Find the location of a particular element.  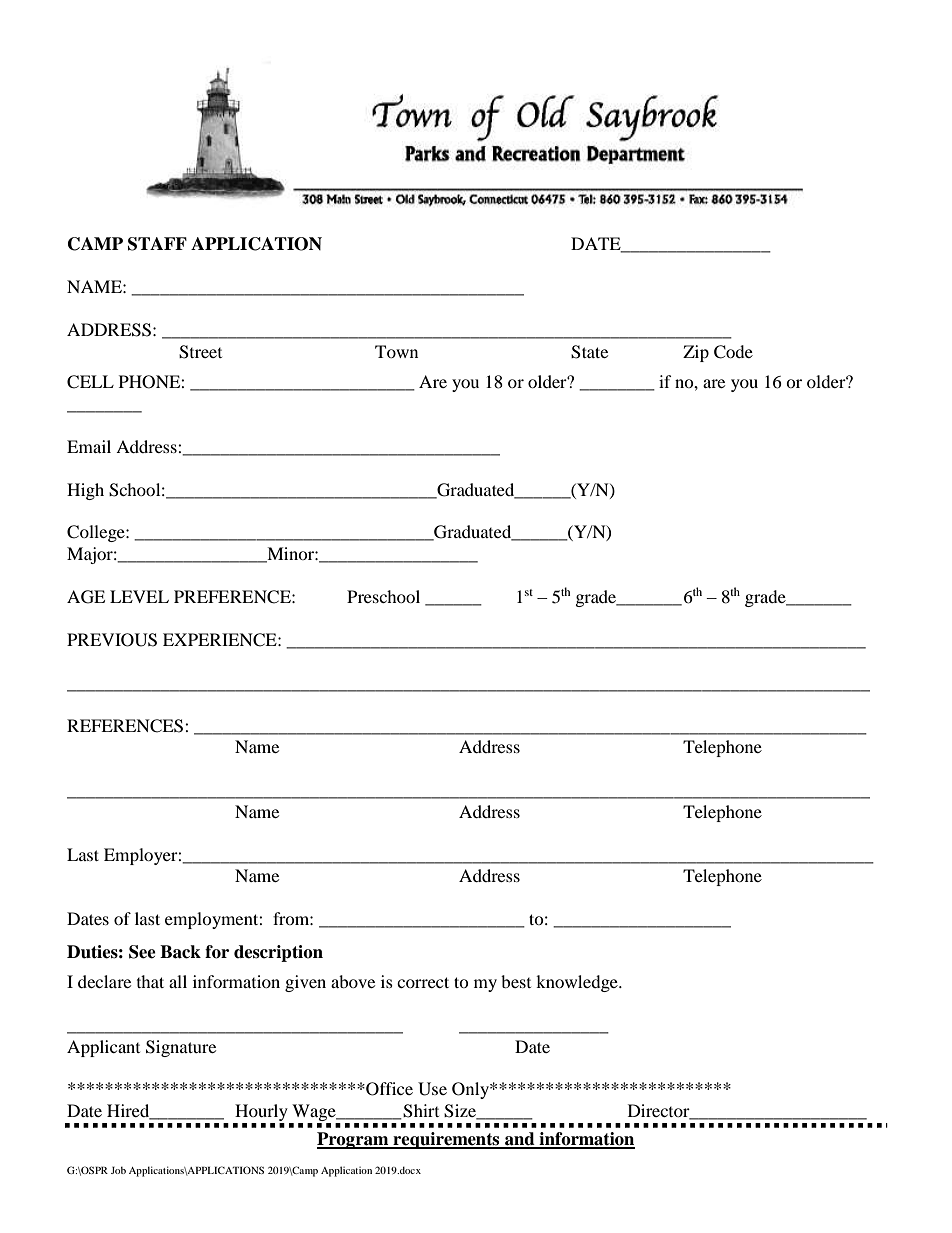

knowledge is located at coordinates (578, 983).
